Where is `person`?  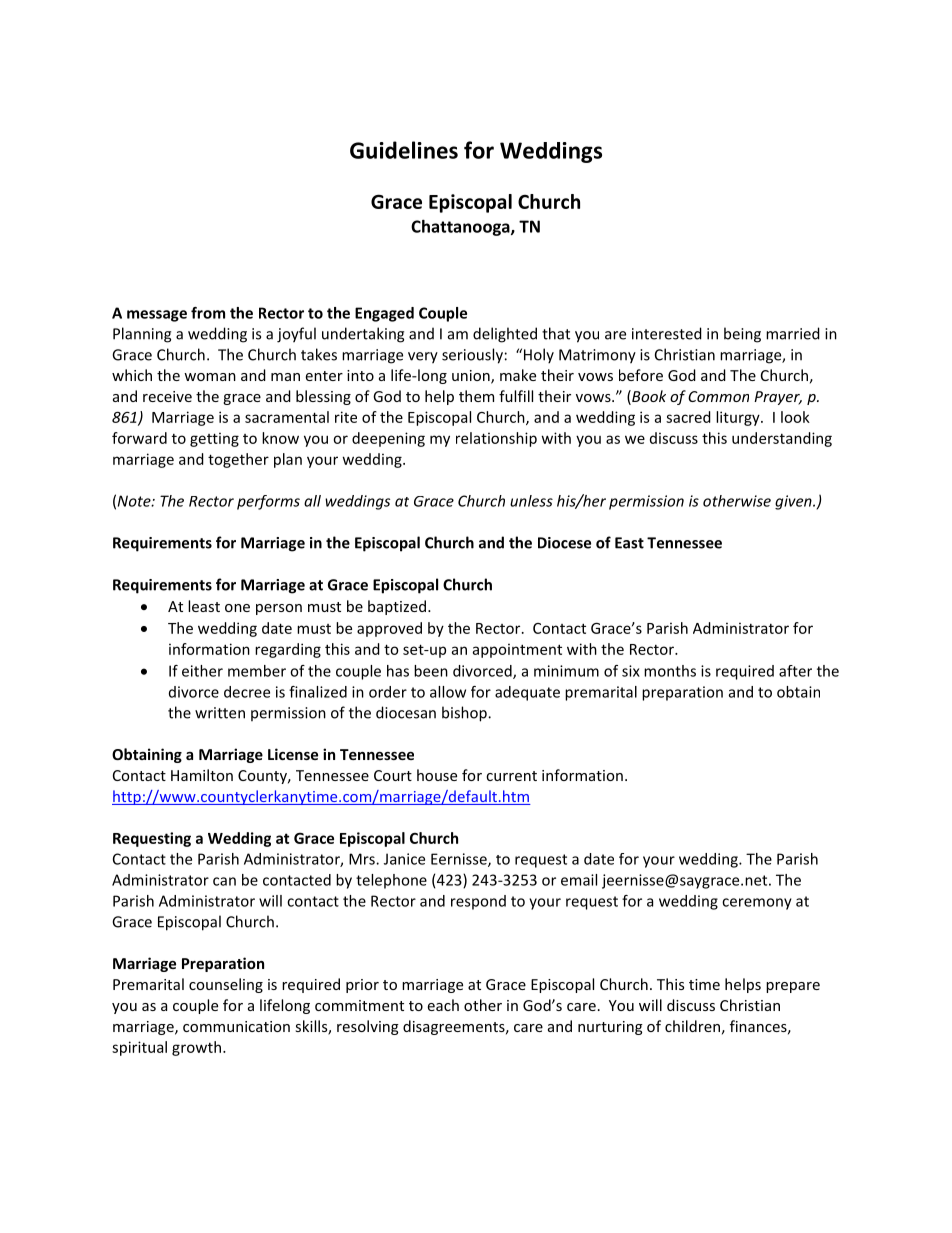
person is located at coordinates (279, 609).
